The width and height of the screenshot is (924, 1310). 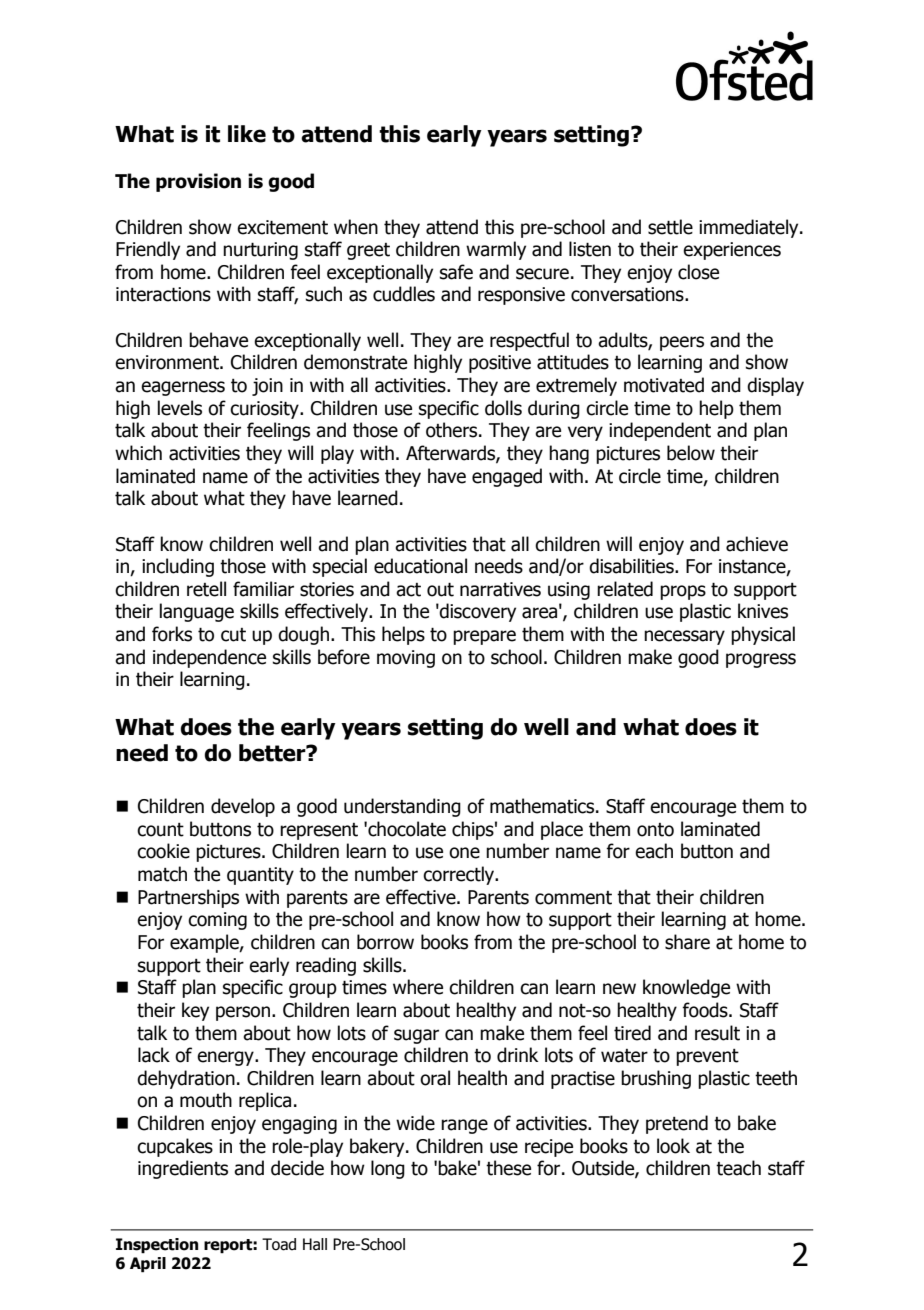 What do you see at coordinates (460, 875) in the screenshot?
I see `correctly` at bounding box center [460, 875].
